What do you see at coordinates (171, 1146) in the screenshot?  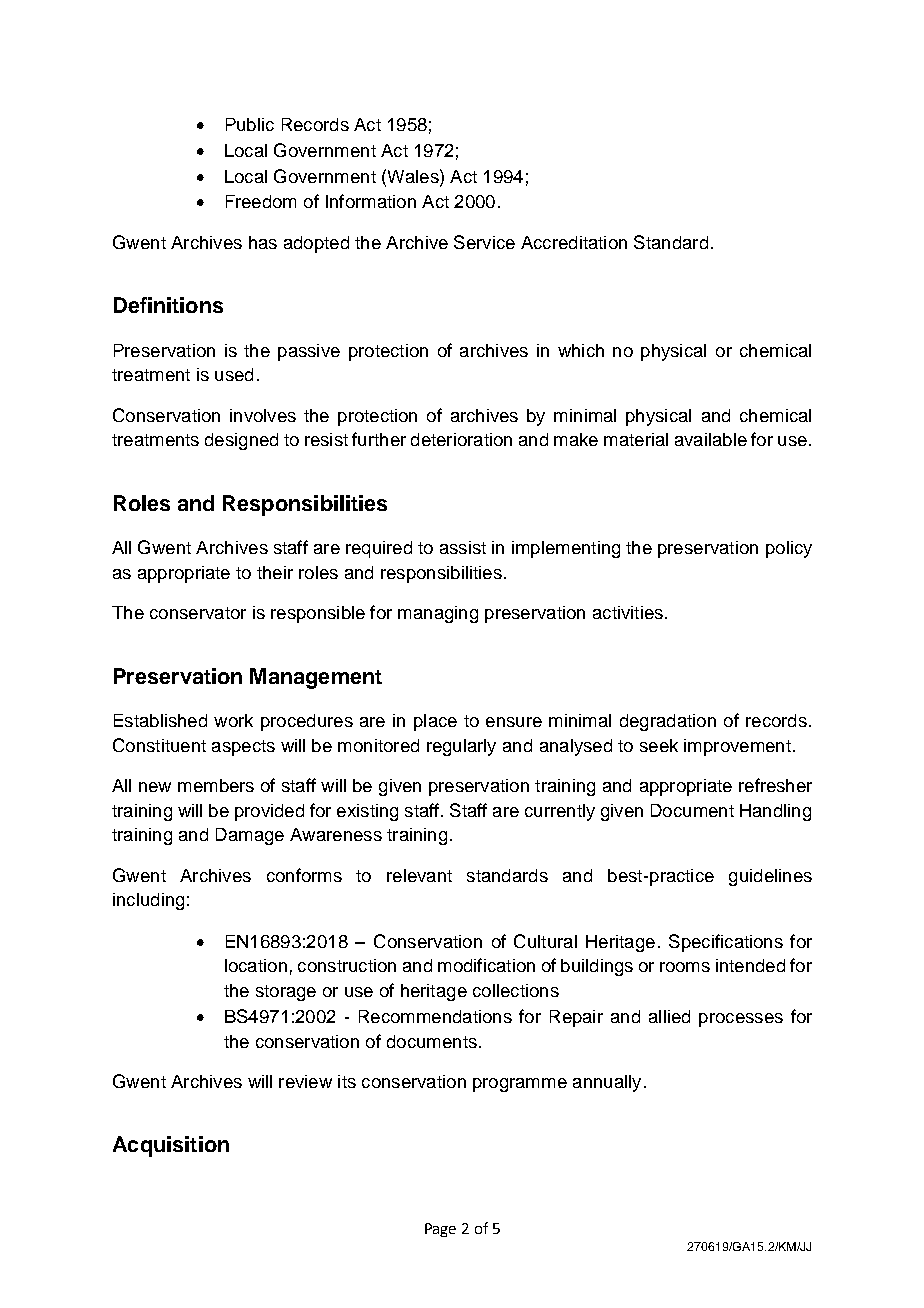 I see `Acquisition` at bounding box center [171, 1146].
